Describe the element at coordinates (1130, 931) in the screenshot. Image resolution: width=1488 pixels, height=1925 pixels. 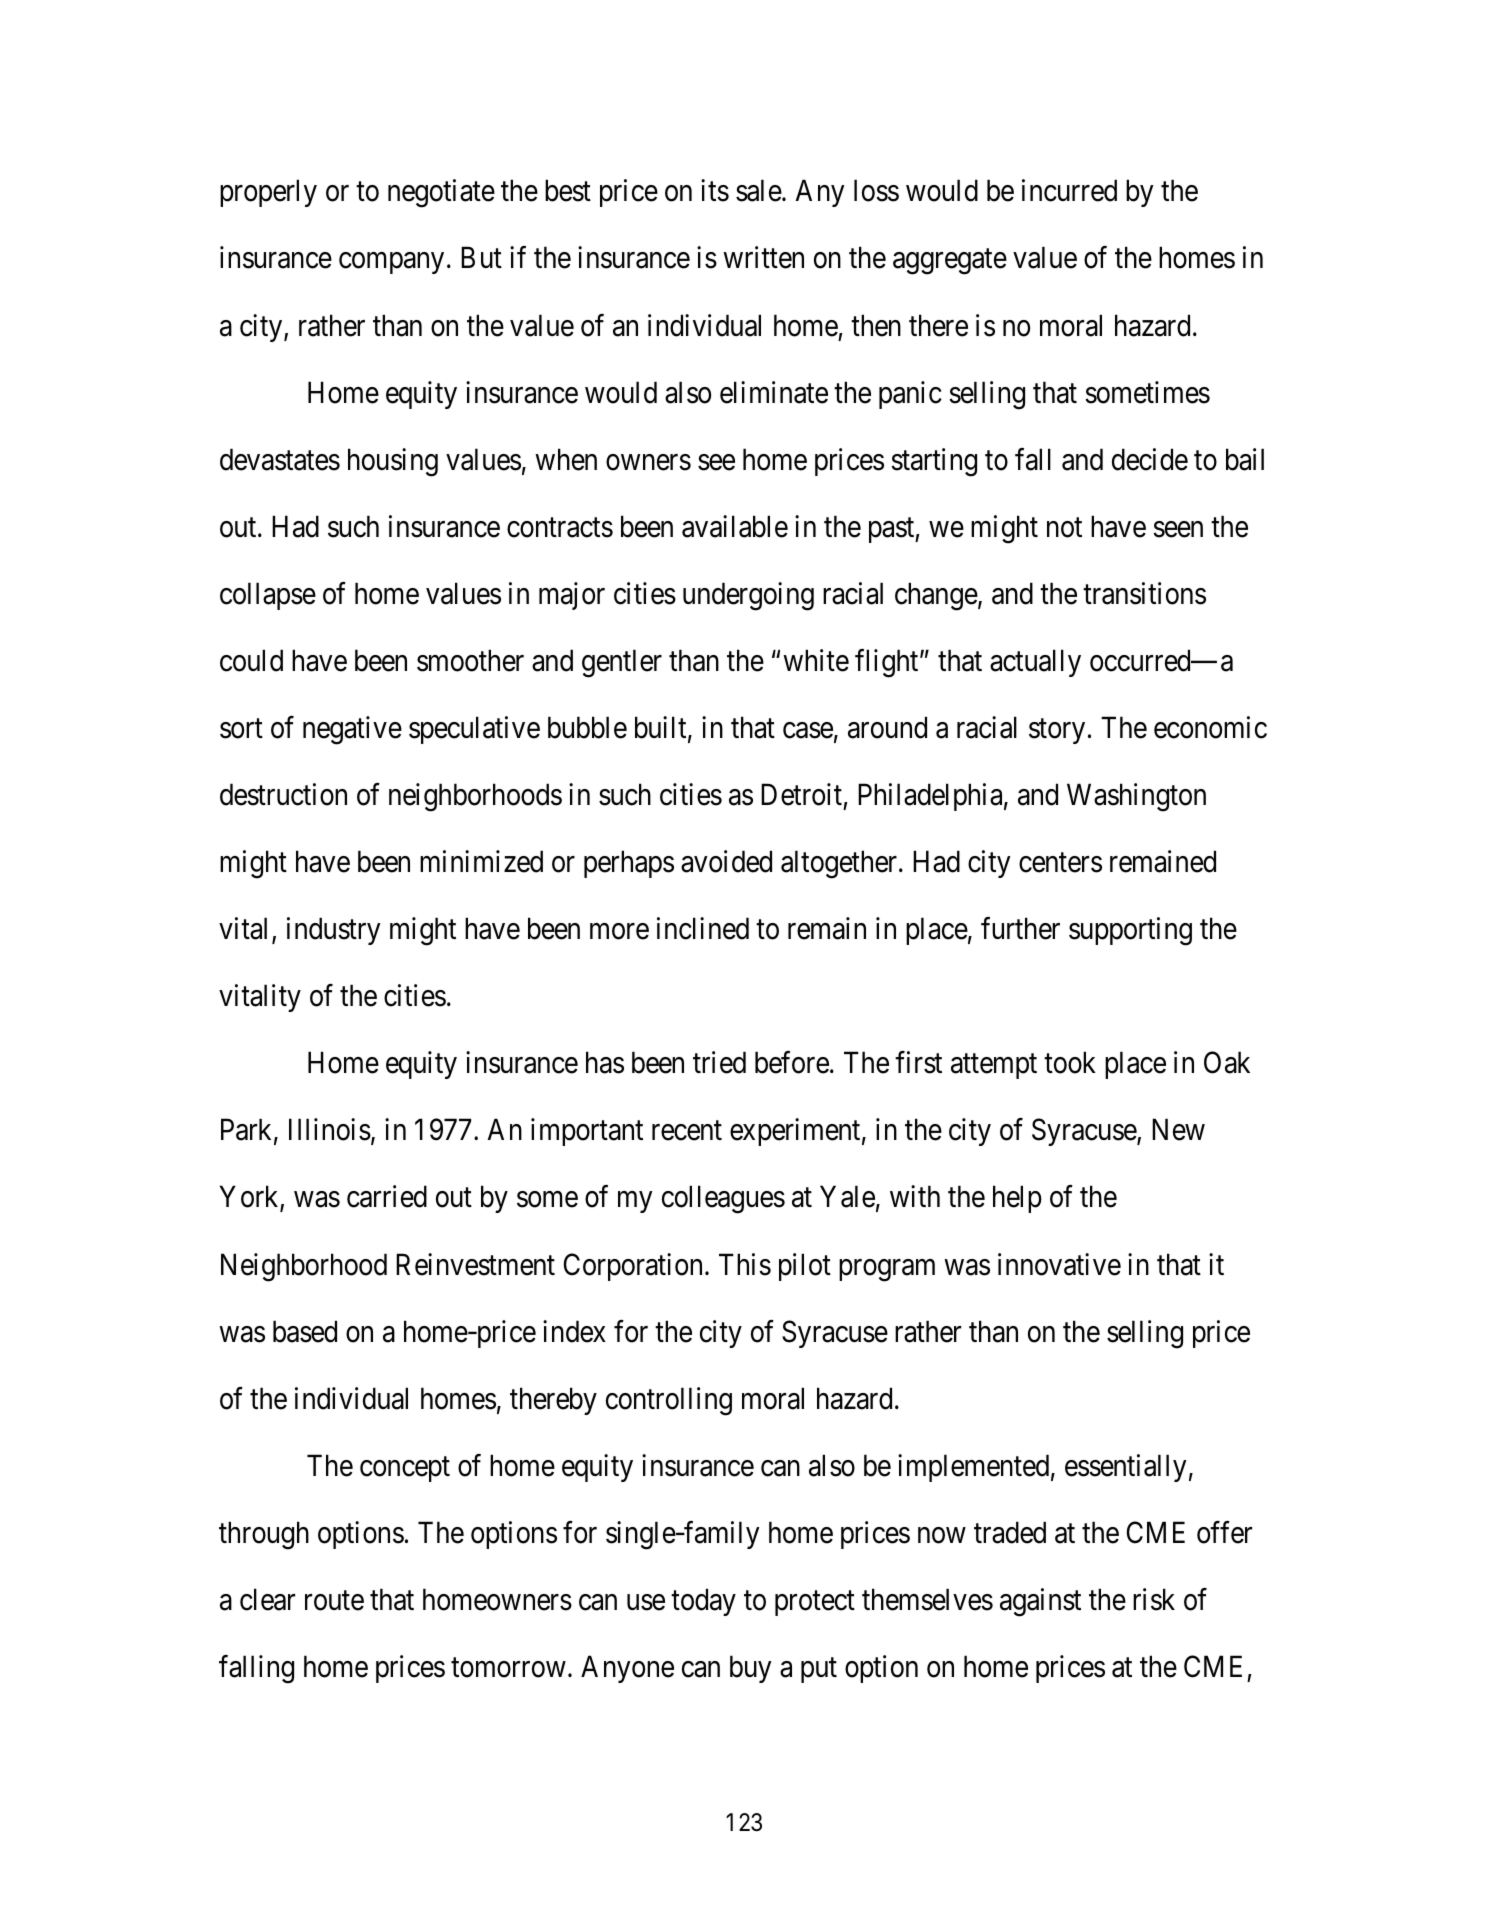
I see `supporting` at that location.
